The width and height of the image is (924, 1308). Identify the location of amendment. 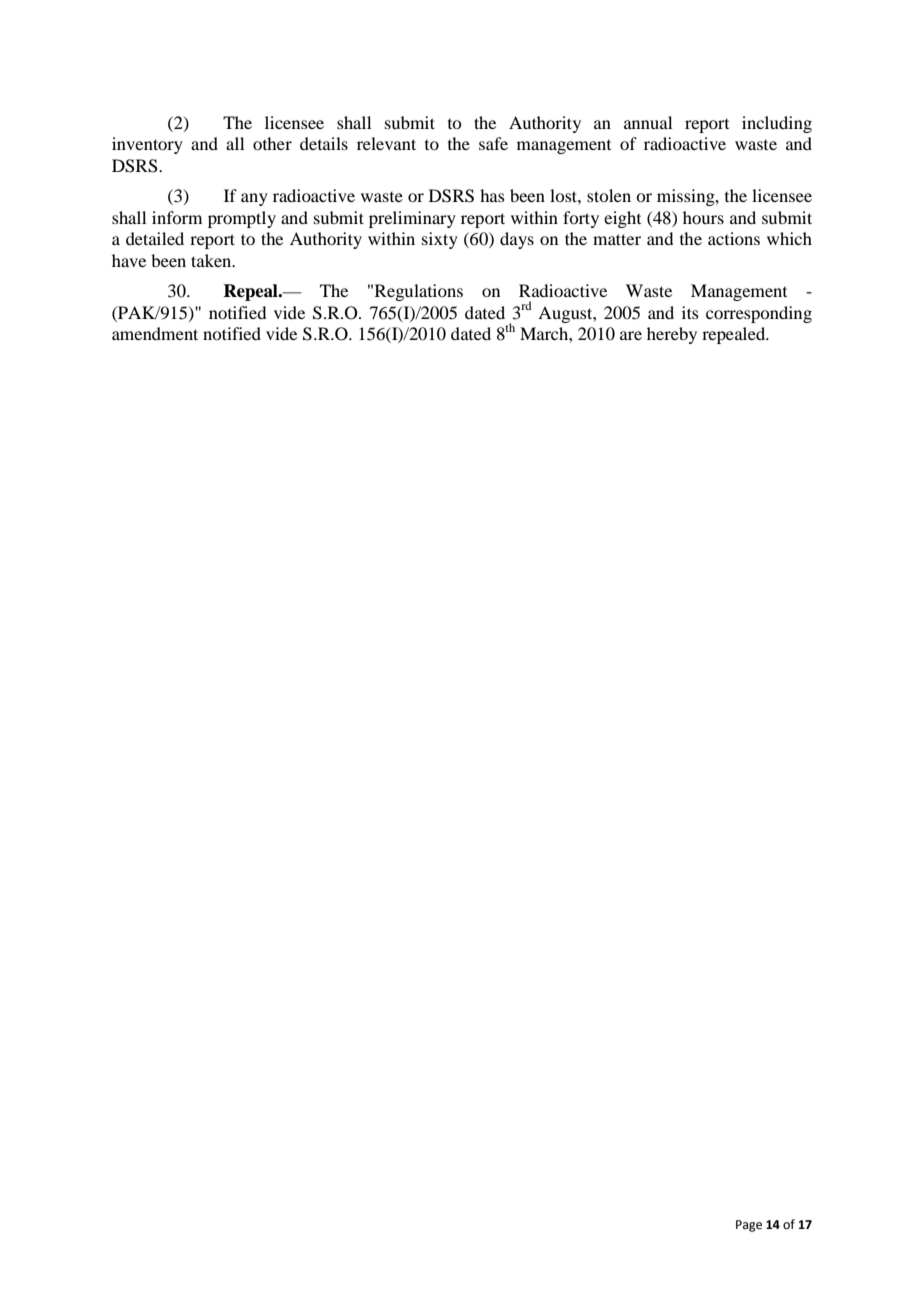
(155, 333).
